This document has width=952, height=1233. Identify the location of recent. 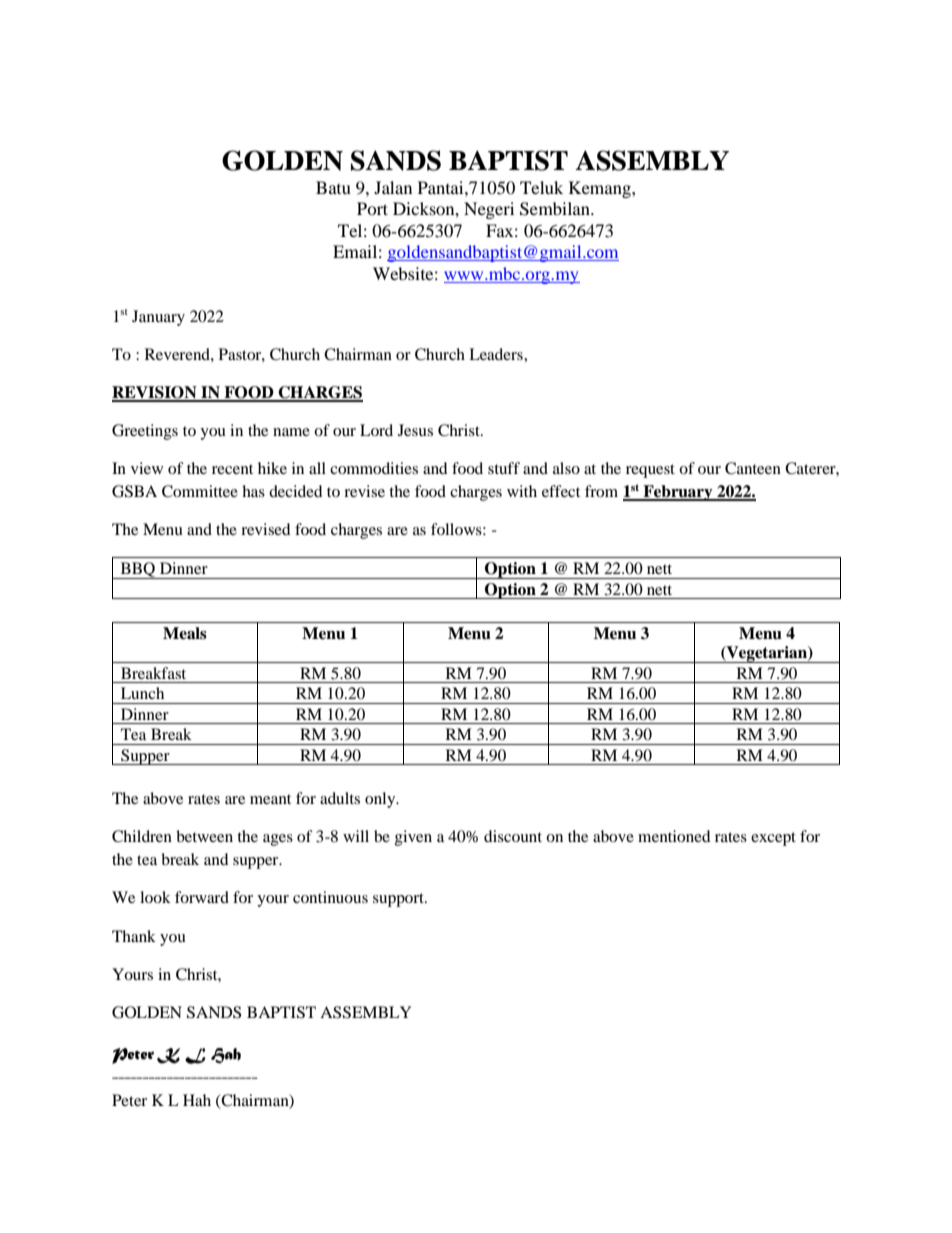
(232, 469).
